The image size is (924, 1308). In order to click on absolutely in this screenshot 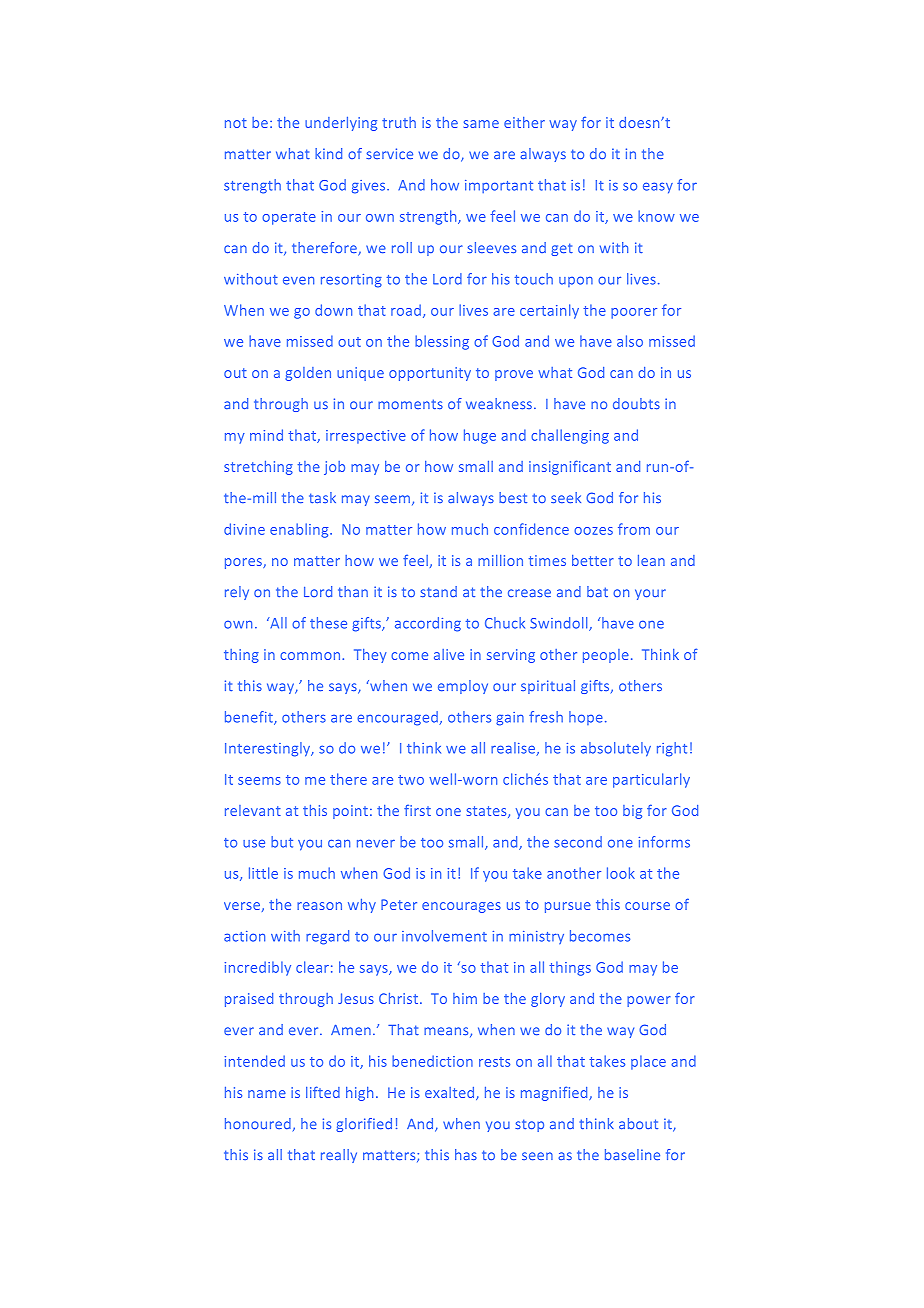, I will do `click(616, 749)`.
